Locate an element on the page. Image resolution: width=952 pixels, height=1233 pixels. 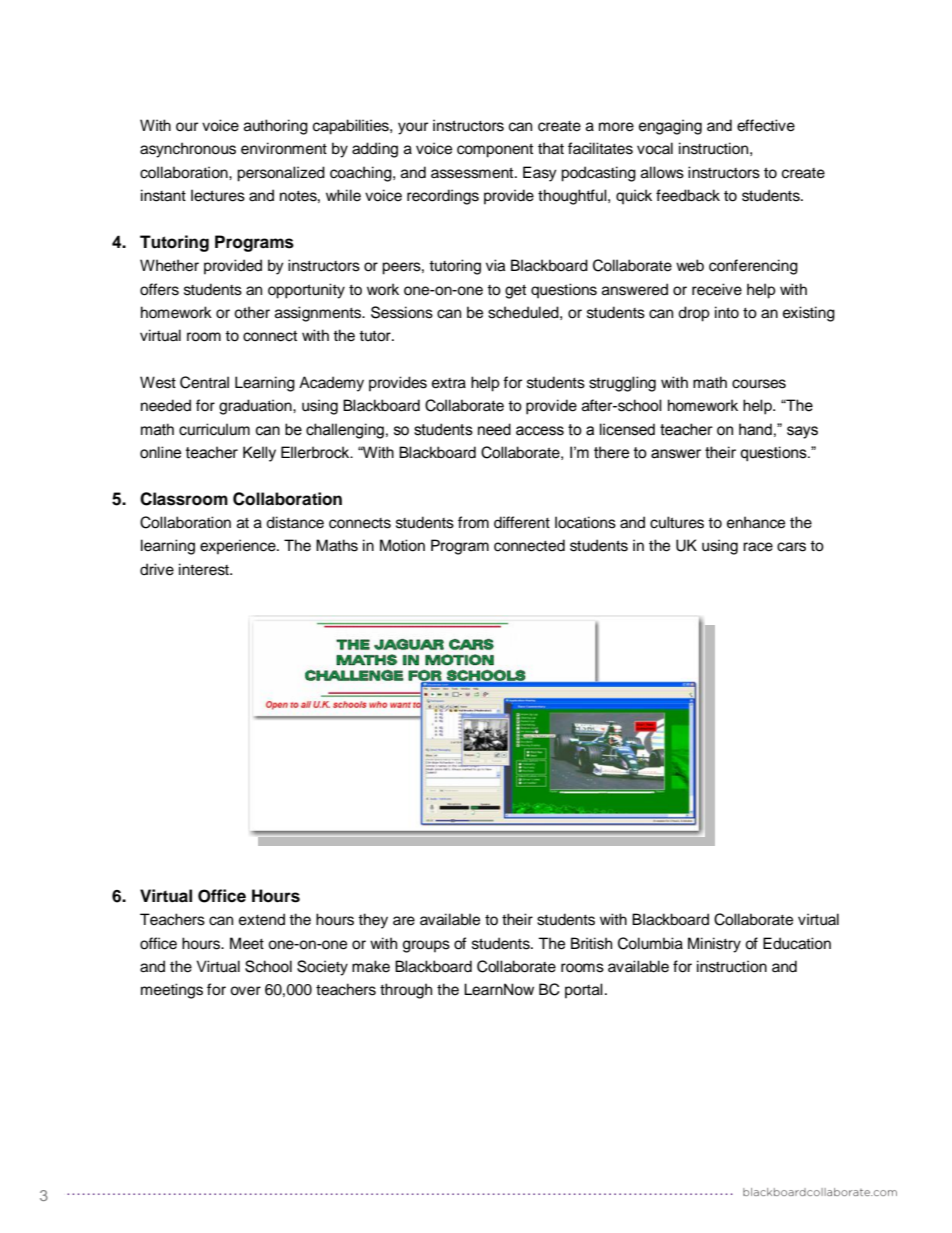
extra is located at coordinates (449, 383).
